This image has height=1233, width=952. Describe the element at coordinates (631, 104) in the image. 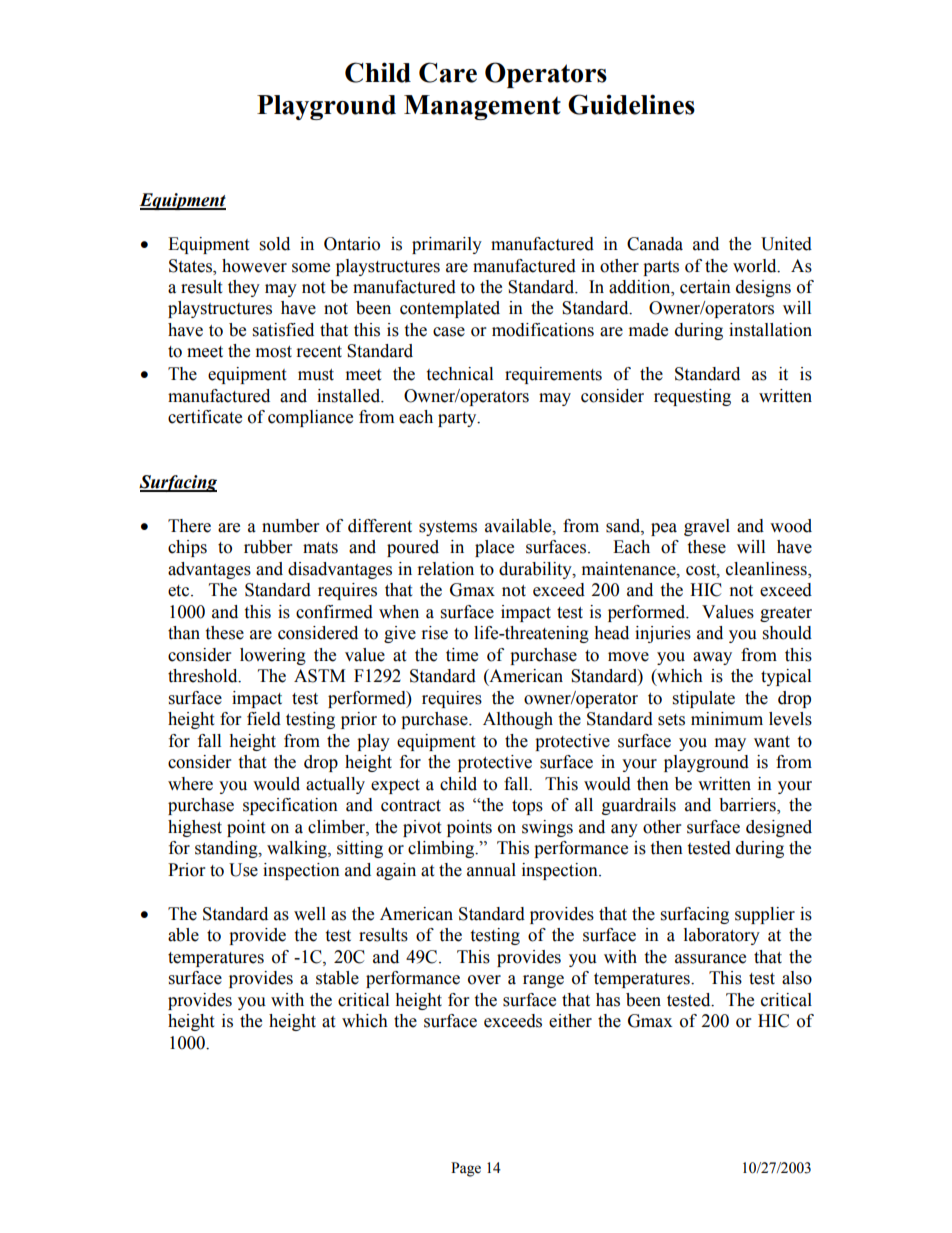

I see `Guidelines` at that location.
